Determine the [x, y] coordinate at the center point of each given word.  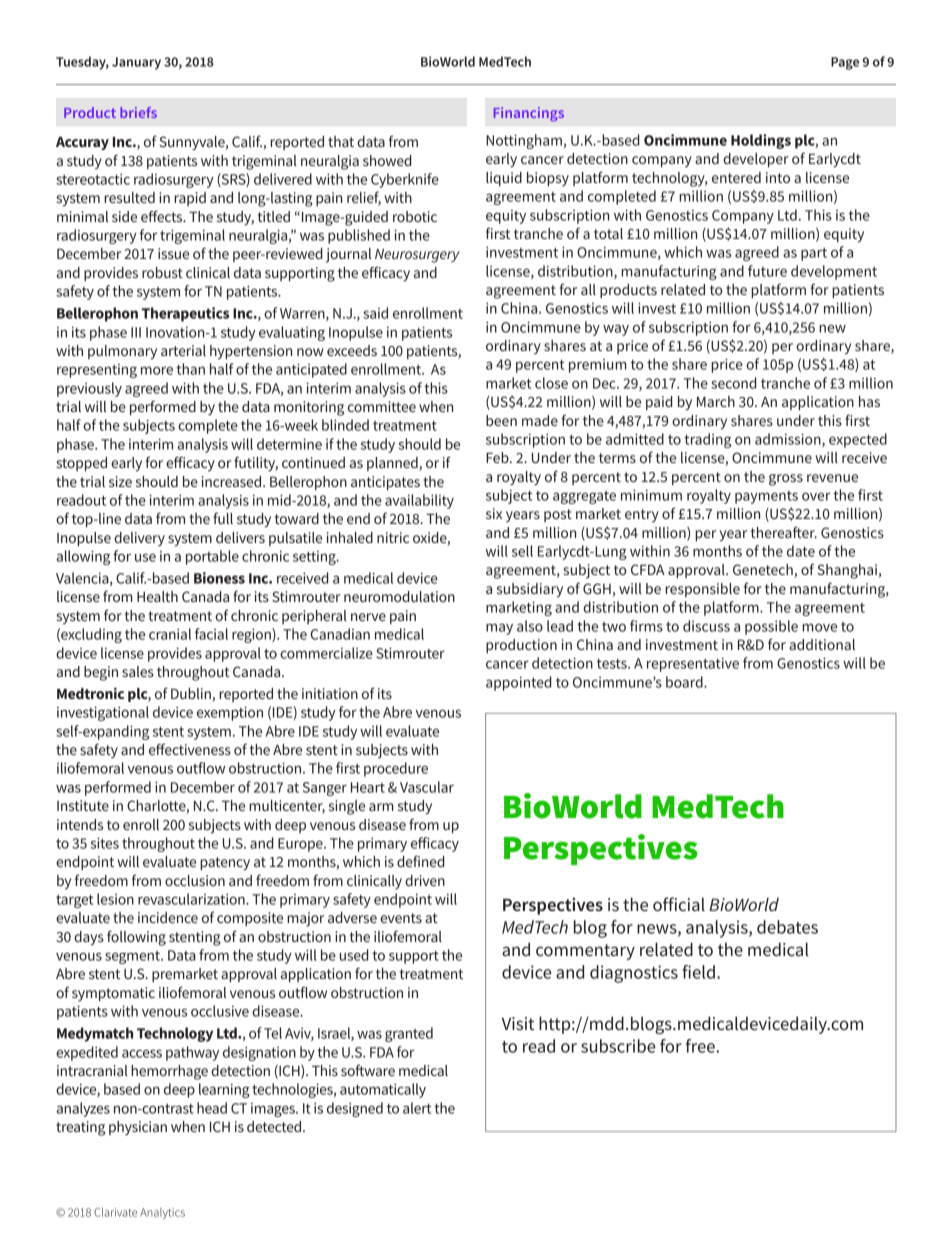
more [157, 370]
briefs [138, 112]
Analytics [162, 1213]
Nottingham [524, 141]
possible [771, 627]
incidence [168, 917]
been [501, 420]
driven [425, 880]
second [733, 383]
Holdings [761, 141]
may [499, 629]
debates [787, 927]
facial [211, 634]
